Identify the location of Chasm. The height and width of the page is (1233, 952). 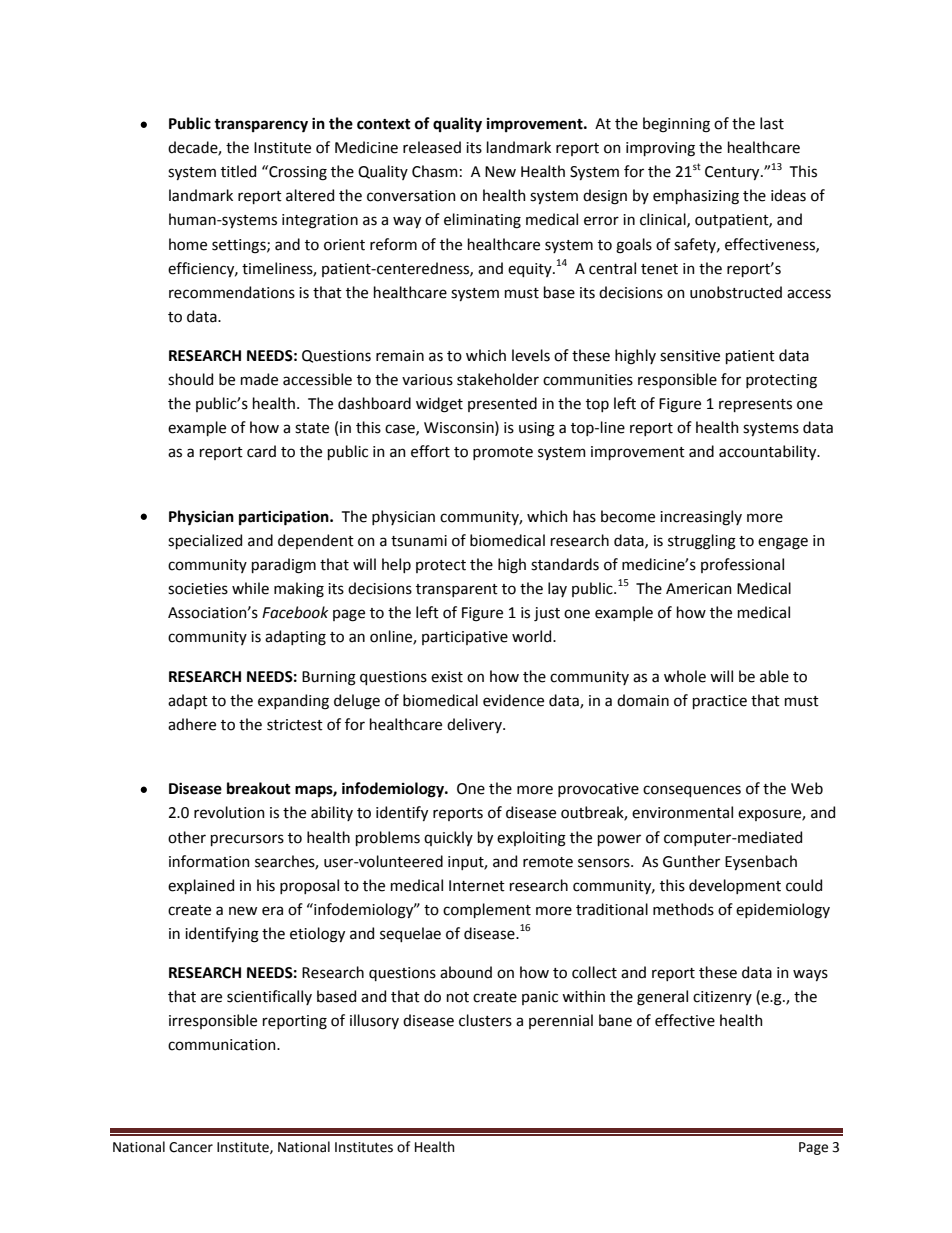
(435, 171).
